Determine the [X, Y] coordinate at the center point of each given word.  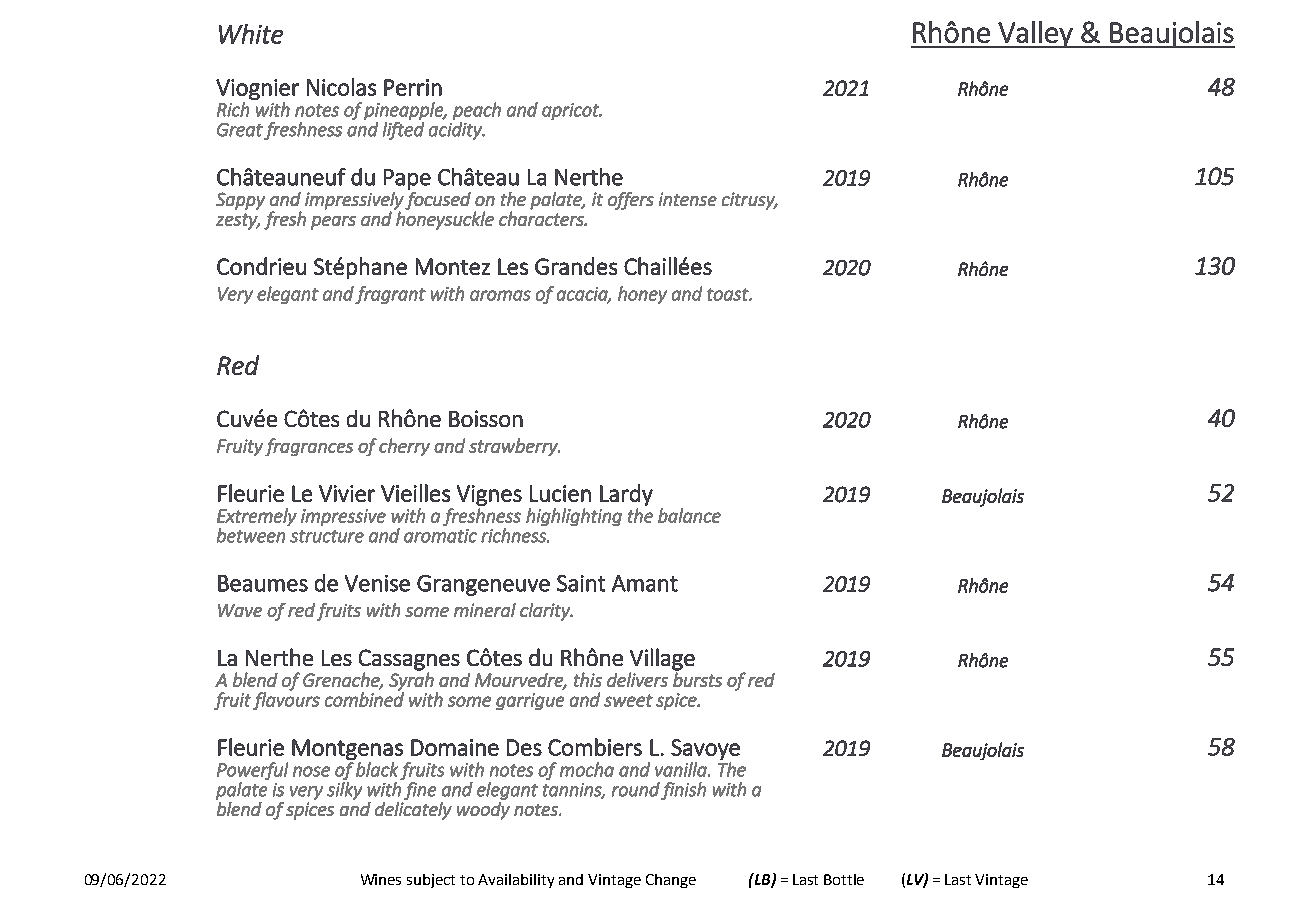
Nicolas [341, 87]
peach [477, 111]
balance [689, 515]
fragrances [309, 447]
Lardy [626, 495]
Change [671, 881]
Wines [381, 879]
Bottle [844, 879]
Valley [1035, 34]
